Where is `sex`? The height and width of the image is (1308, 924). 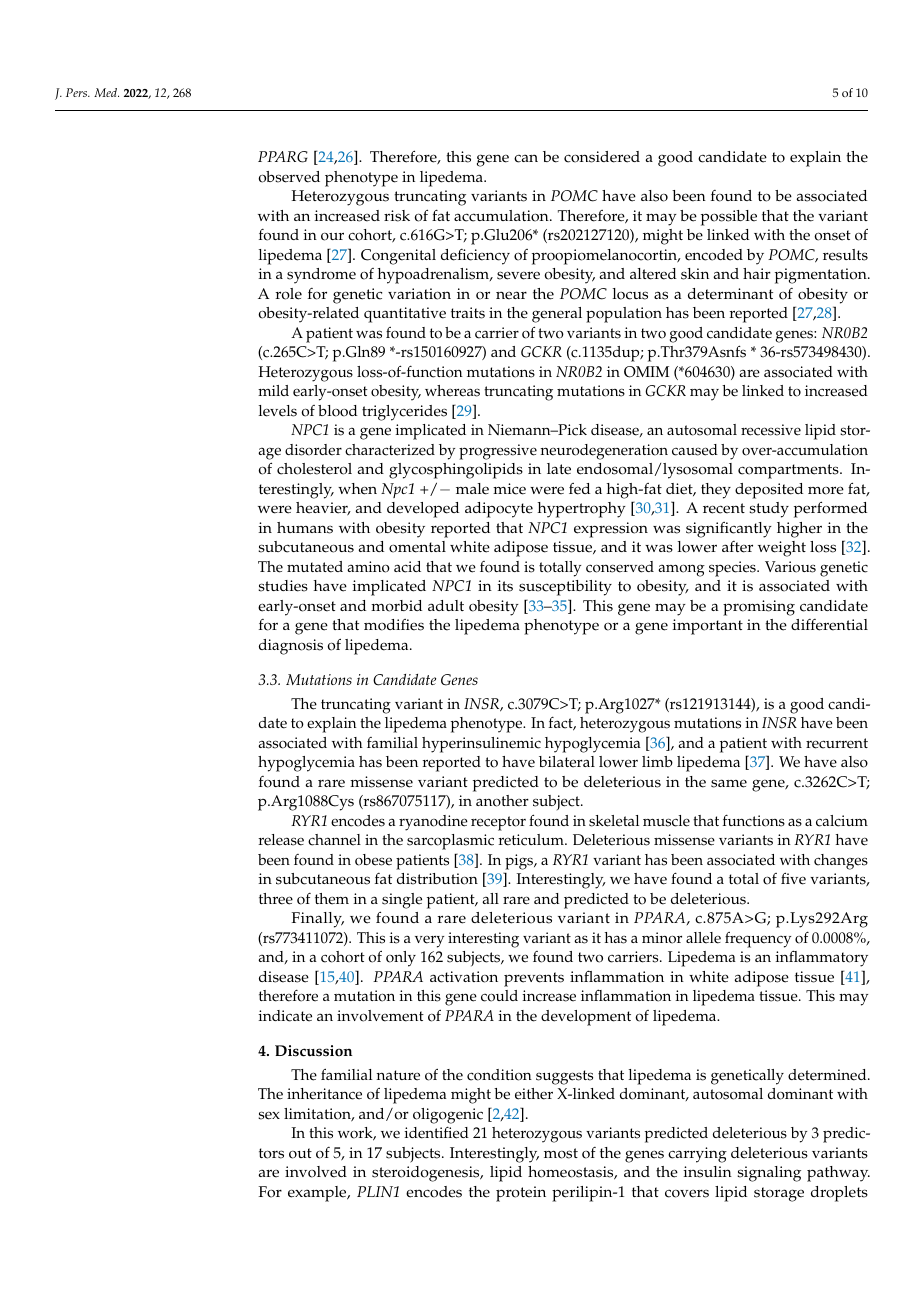 sex is located at coordinates (269, 1115).
